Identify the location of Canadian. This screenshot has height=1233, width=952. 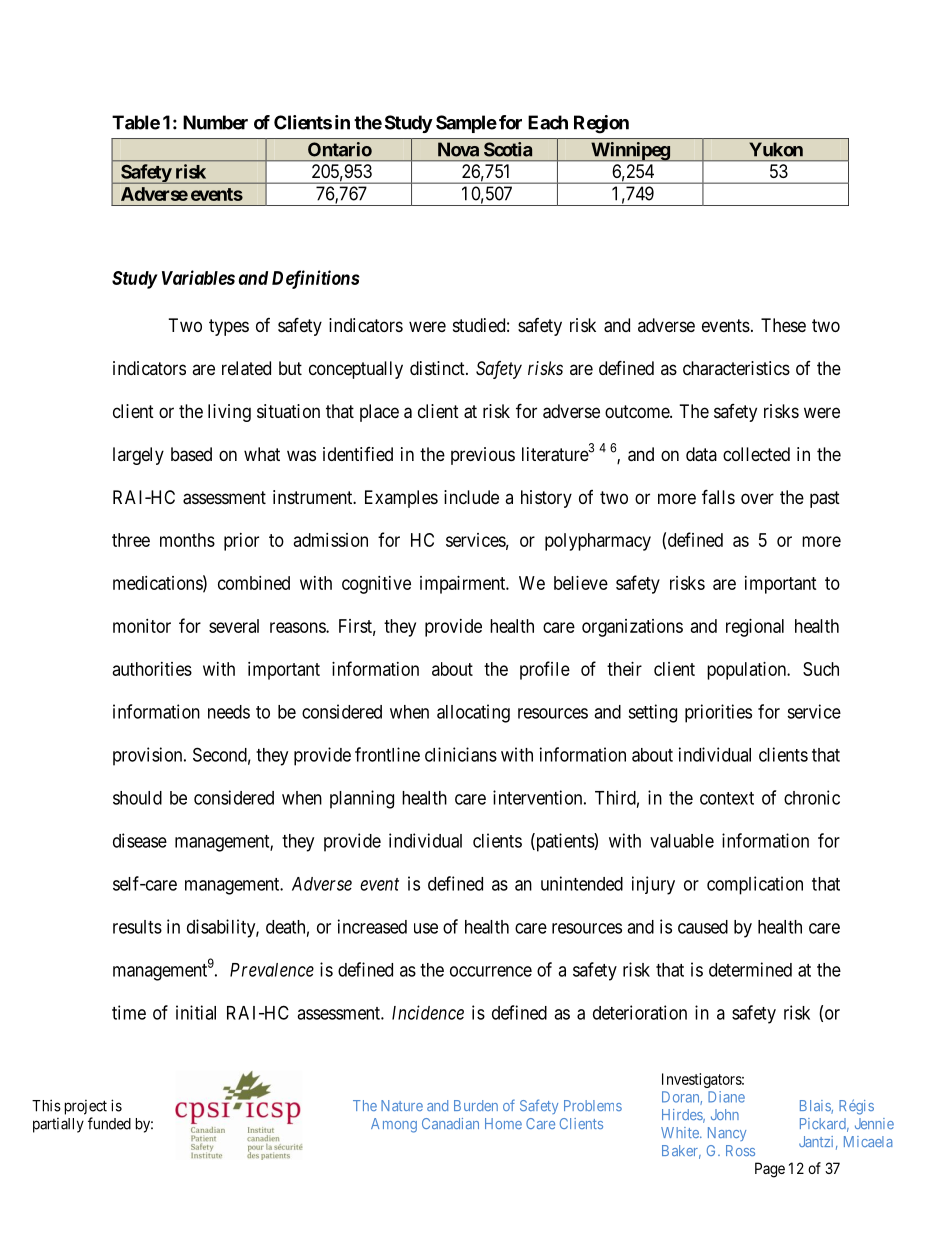
(450, 1123).
